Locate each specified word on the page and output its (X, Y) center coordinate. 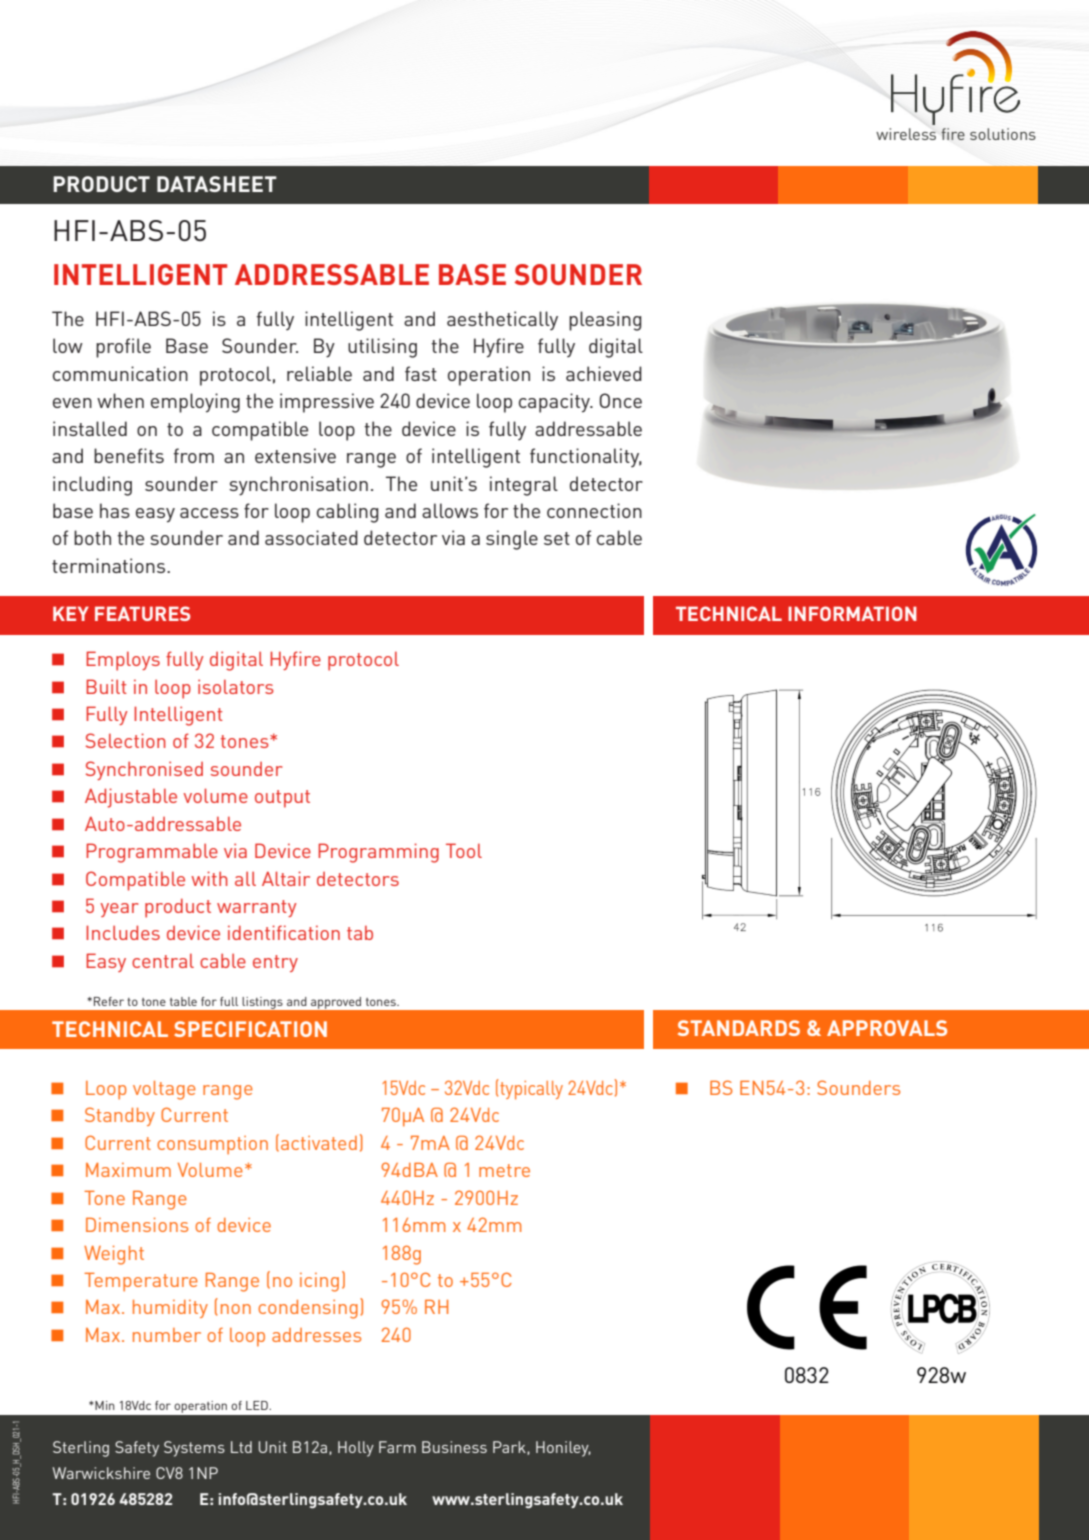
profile (123, 348)
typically (531, 1090)
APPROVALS (887, 1028)
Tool (464, 850)
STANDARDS (739, 1028)
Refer (109, 1001)
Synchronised (144, 770)
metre (504, 1170)
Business (454, 1447)
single (512, 540)
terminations (108, 565)
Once (620, 400)
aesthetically (502, 320)
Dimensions (137, 1225)
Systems (194, 1449)
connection (594, 510)
